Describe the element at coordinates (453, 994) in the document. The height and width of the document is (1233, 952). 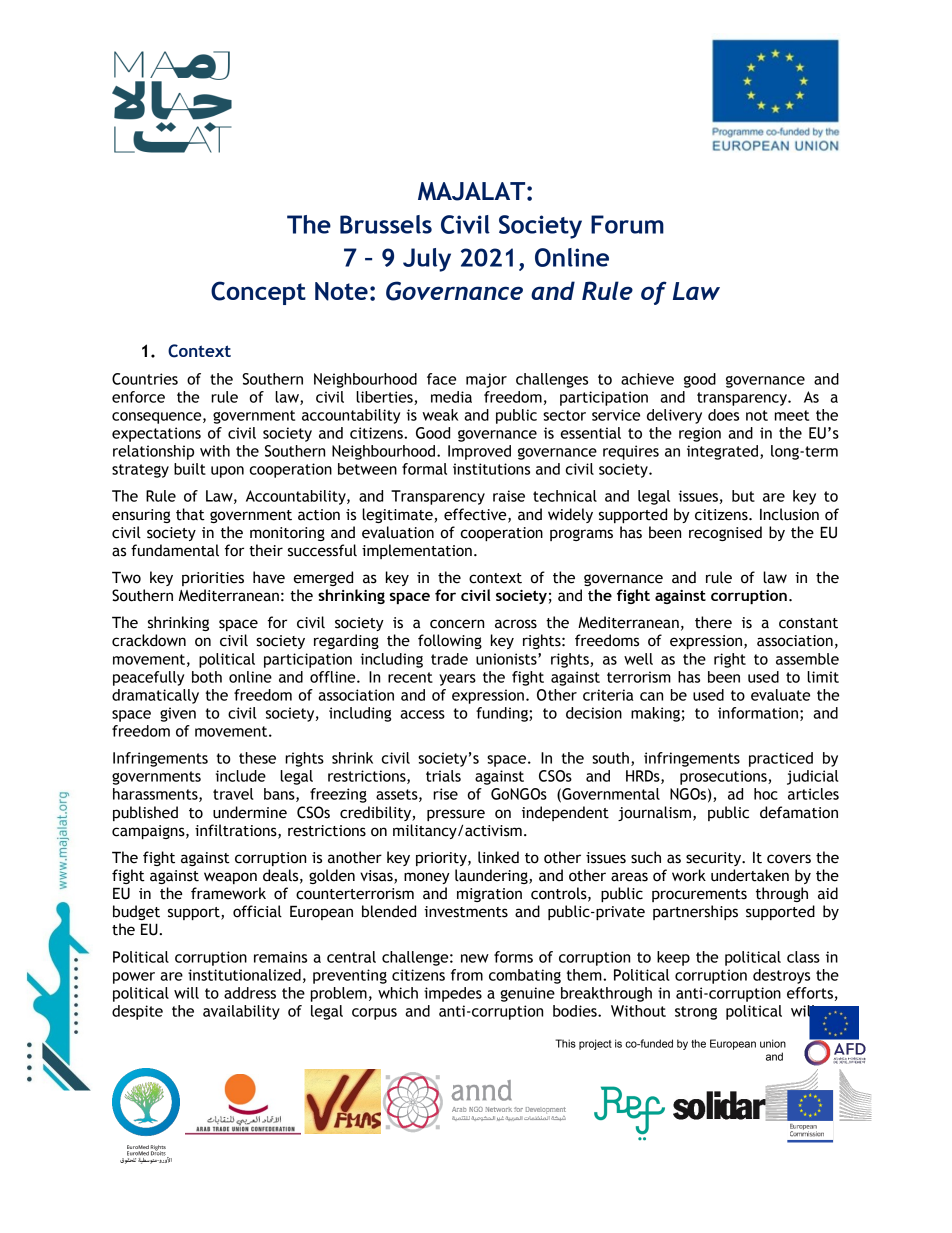
I see `impedes` at that location.
